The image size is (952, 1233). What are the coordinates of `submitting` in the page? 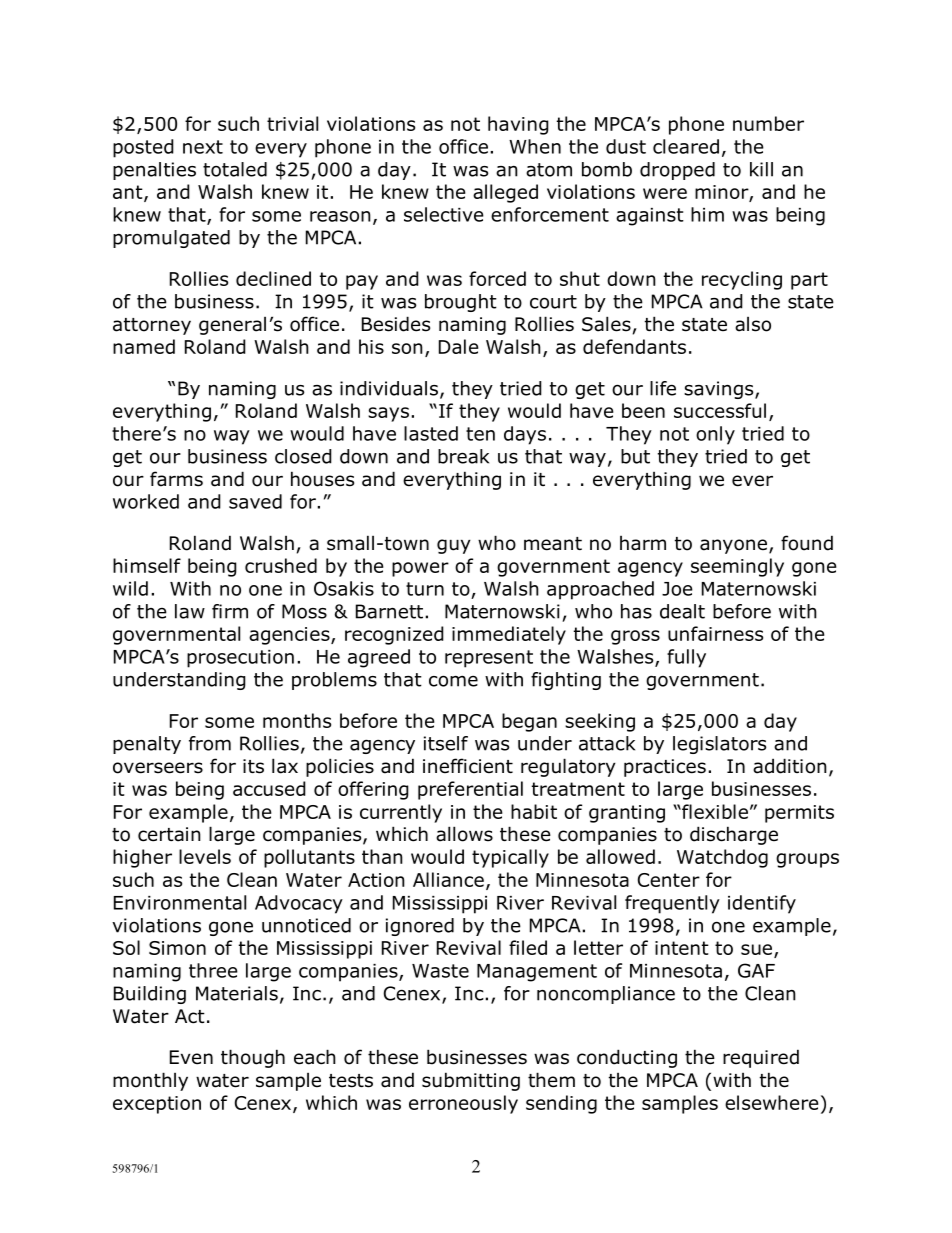 It's located at (471, 1081).
